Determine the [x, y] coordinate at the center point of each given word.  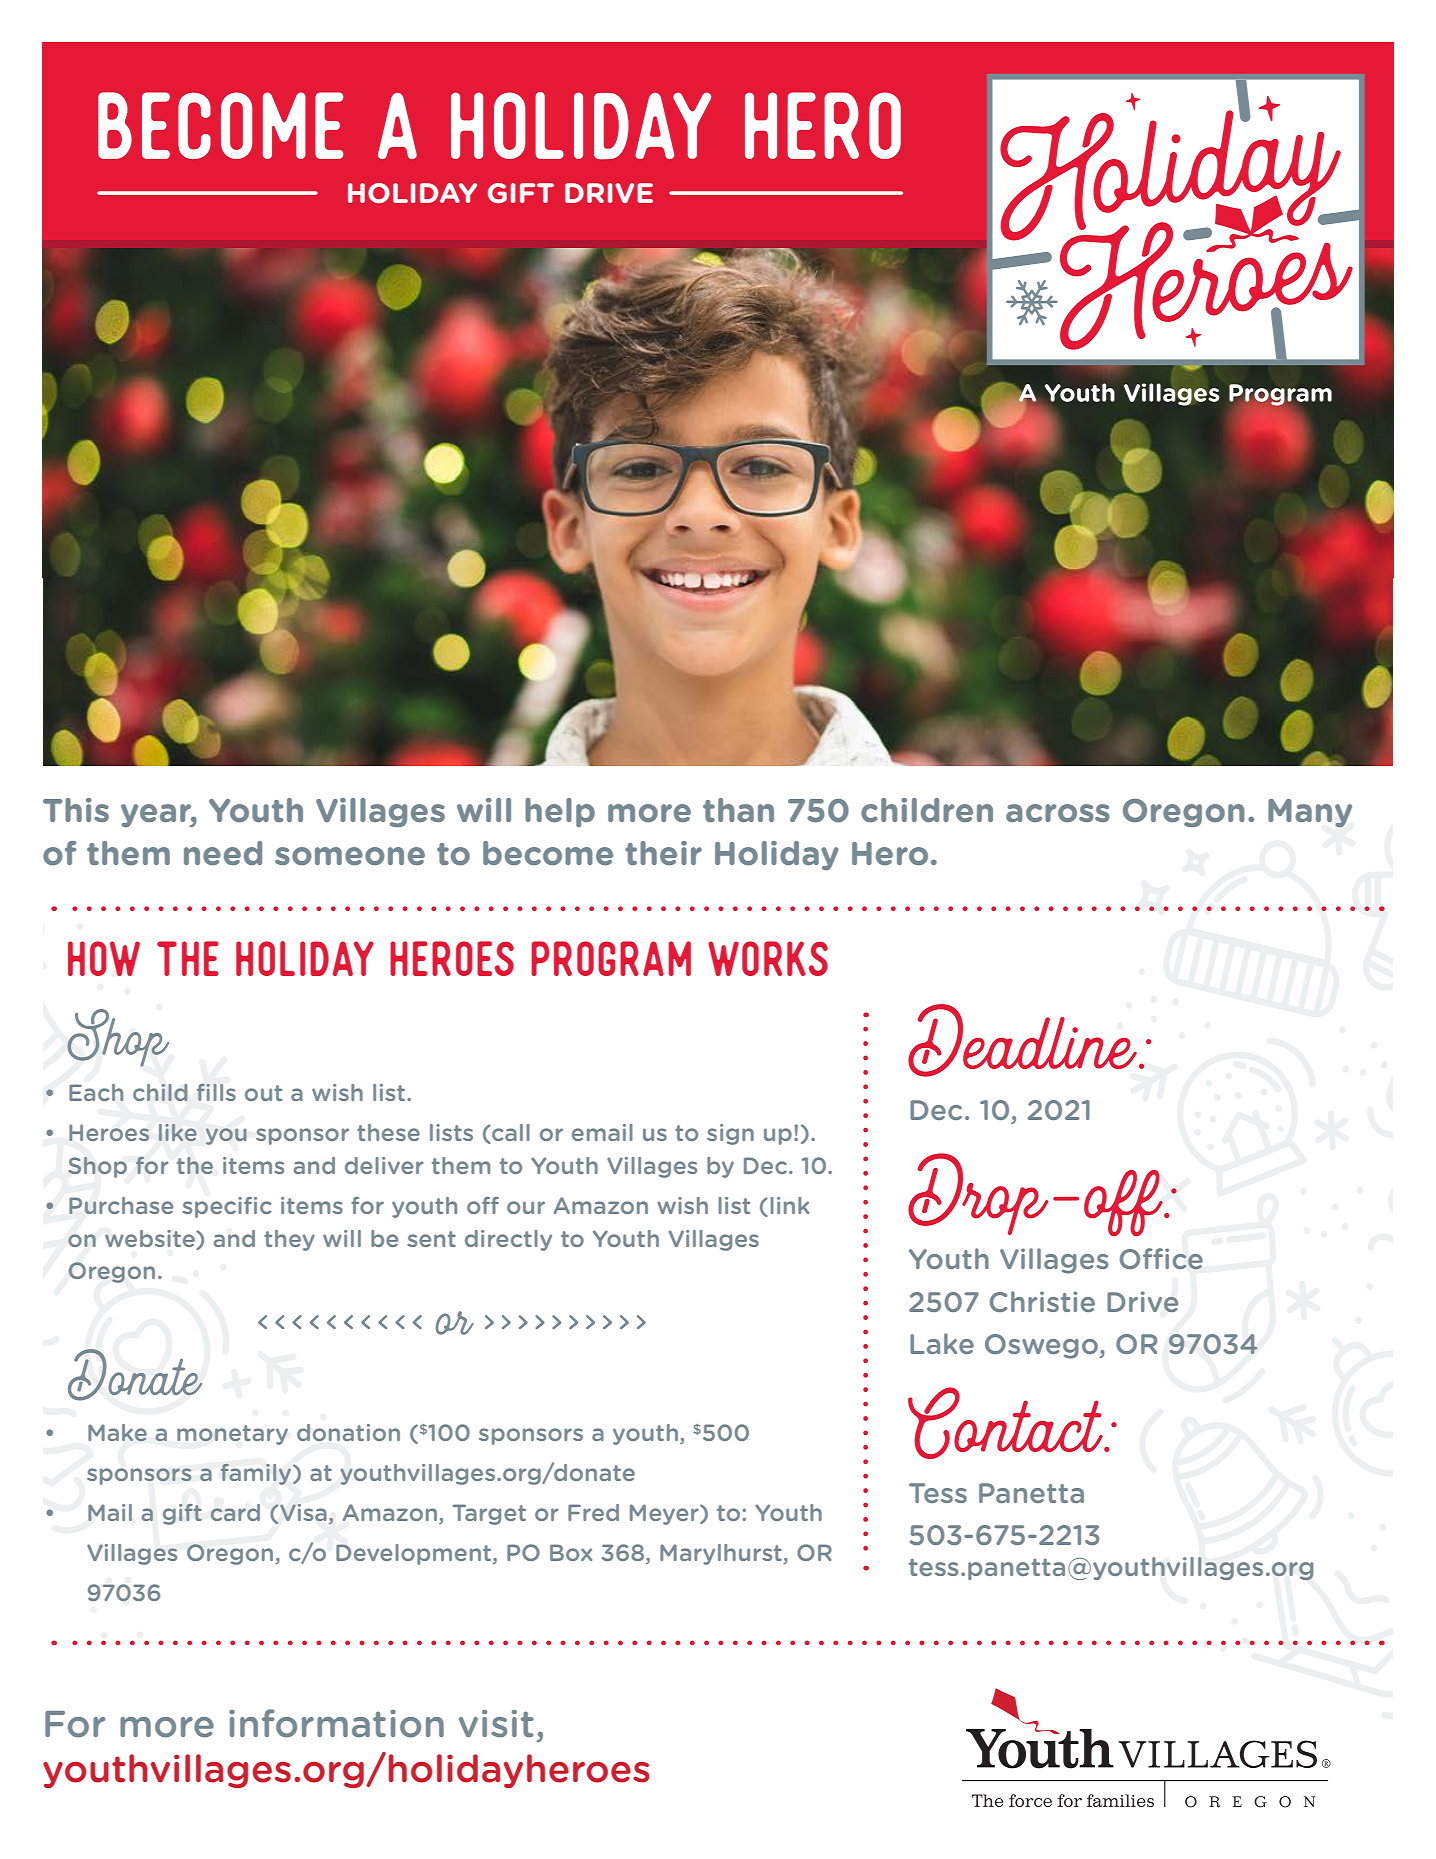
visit [496, 1723]
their [663, 853]
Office [1161, 1259]
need [223, 853]
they [289, 1240]
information [336, 1723]
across [1058, 813]
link [789, 1205]
